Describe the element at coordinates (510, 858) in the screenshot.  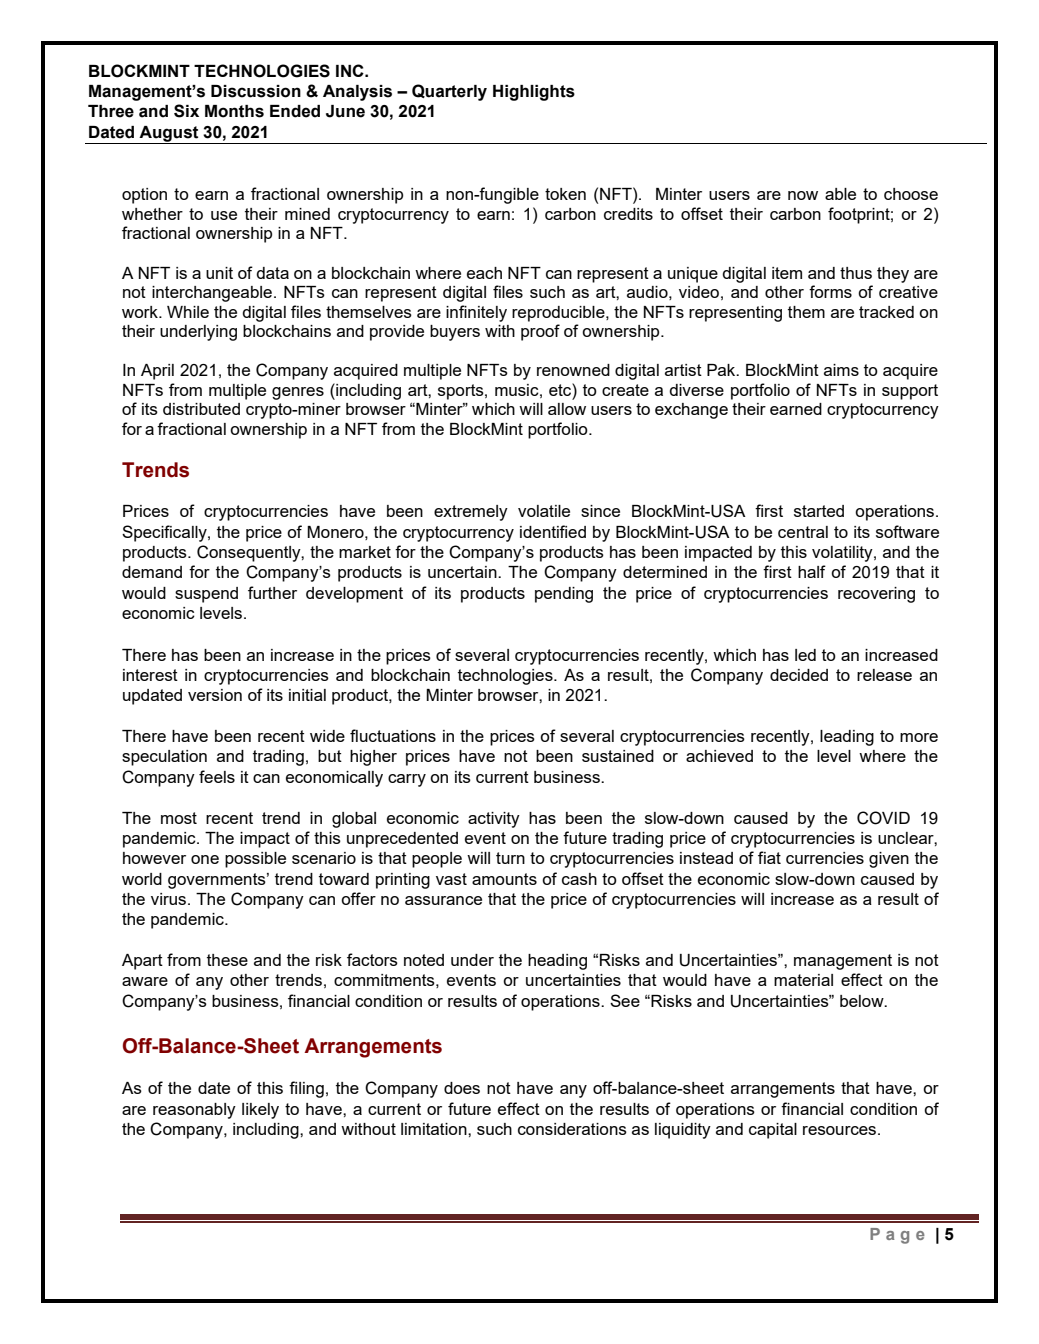
I see `turn` at that location.
